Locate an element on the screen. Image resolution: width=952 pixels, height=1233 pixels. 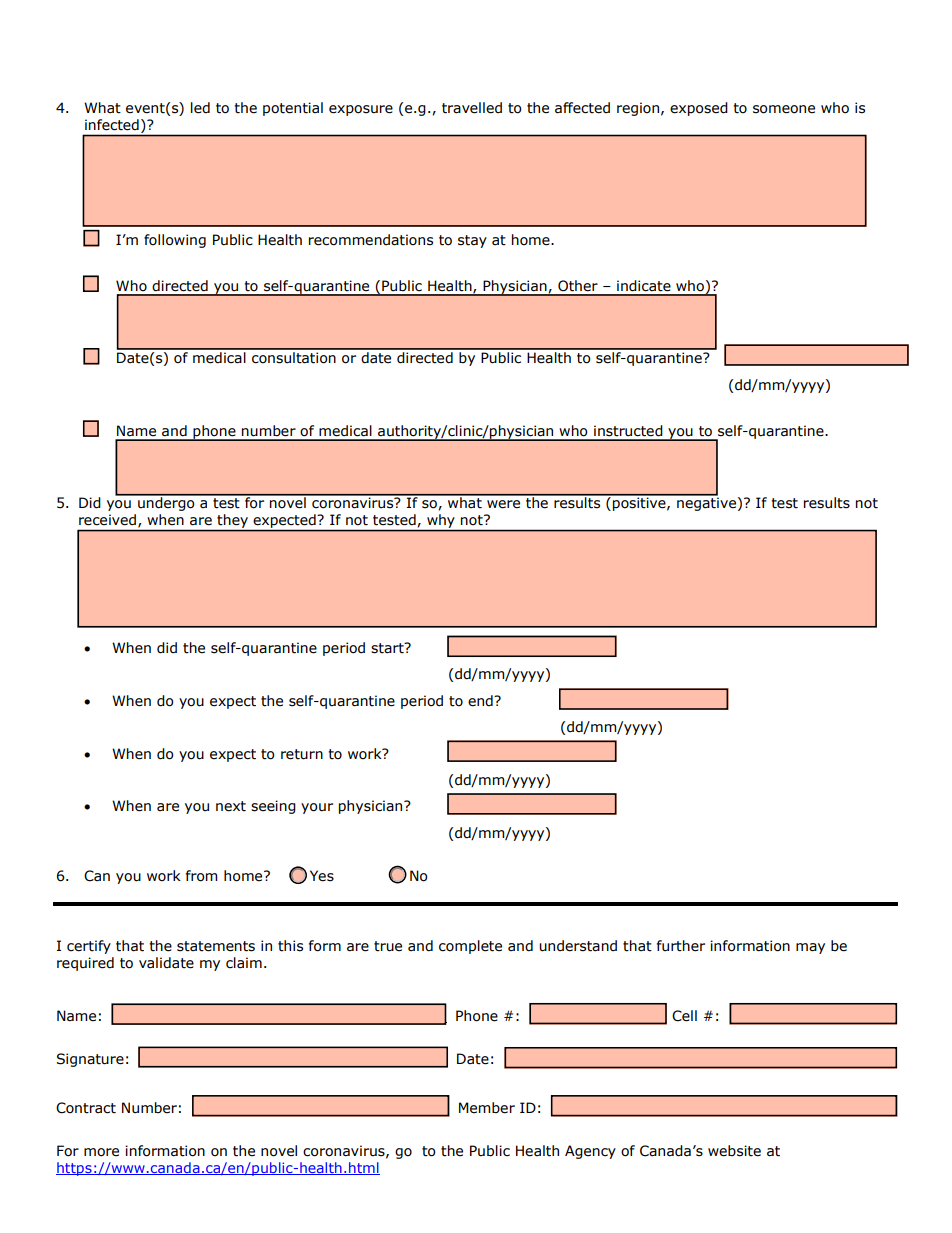
exposed is located at coordinates (699, 109).
